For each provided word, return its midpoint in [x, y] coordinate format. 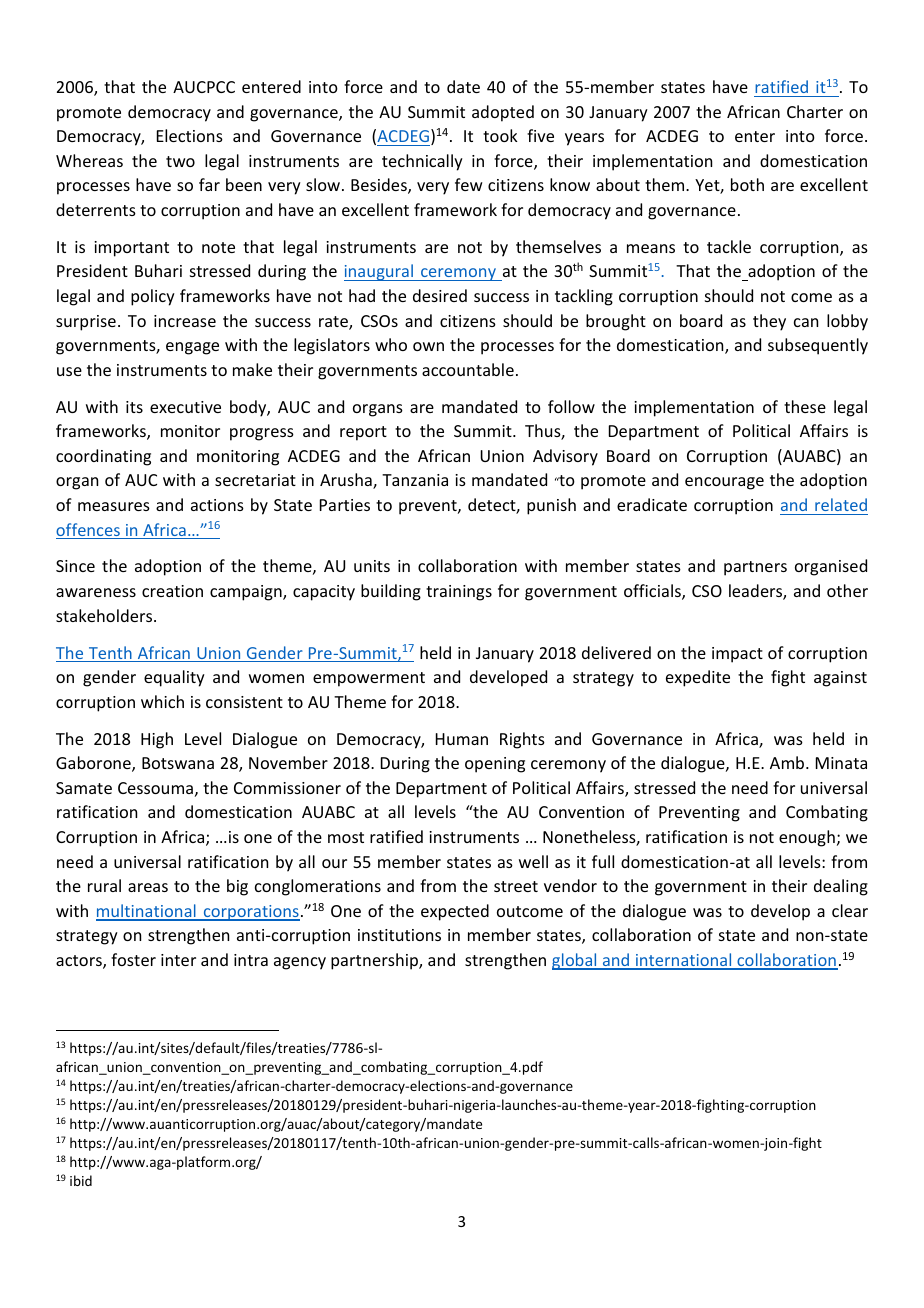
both [747, 184]
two [180, 161]
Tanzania [415, 480]
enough [807, 838]
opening [495, 765]
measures [114, 506]
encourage [724, 483]
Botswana [178, 763]
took [500, 135]
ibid [81, 1180]
